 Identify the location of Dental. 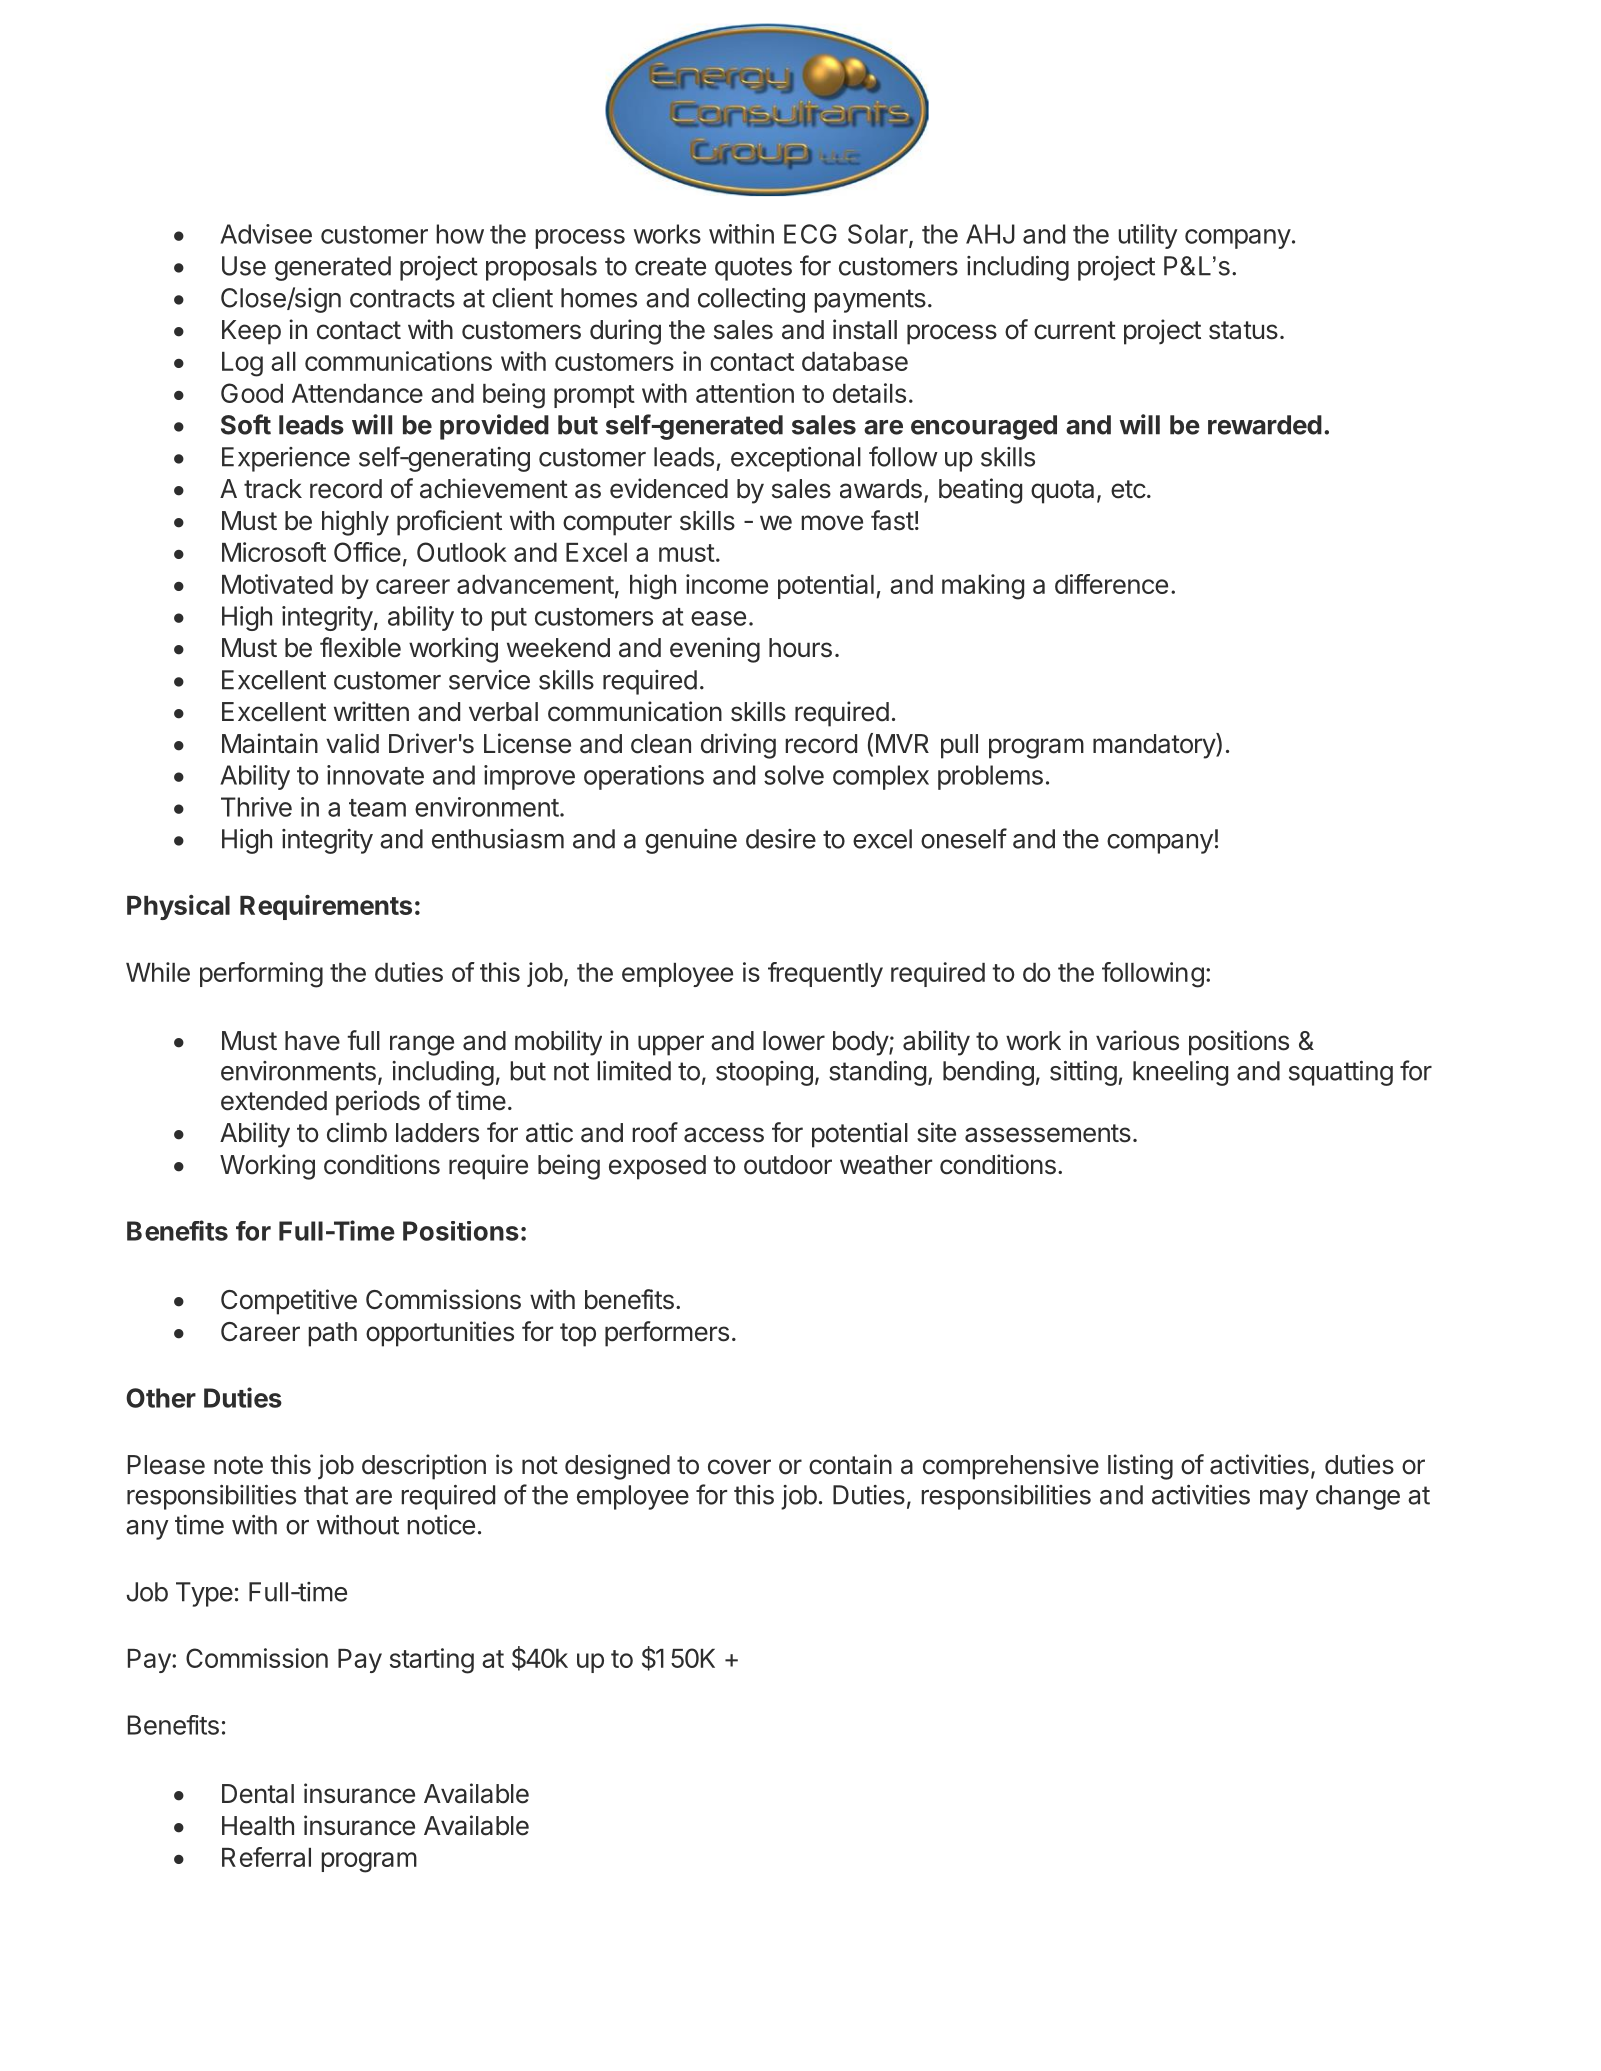
(258, 1794).
